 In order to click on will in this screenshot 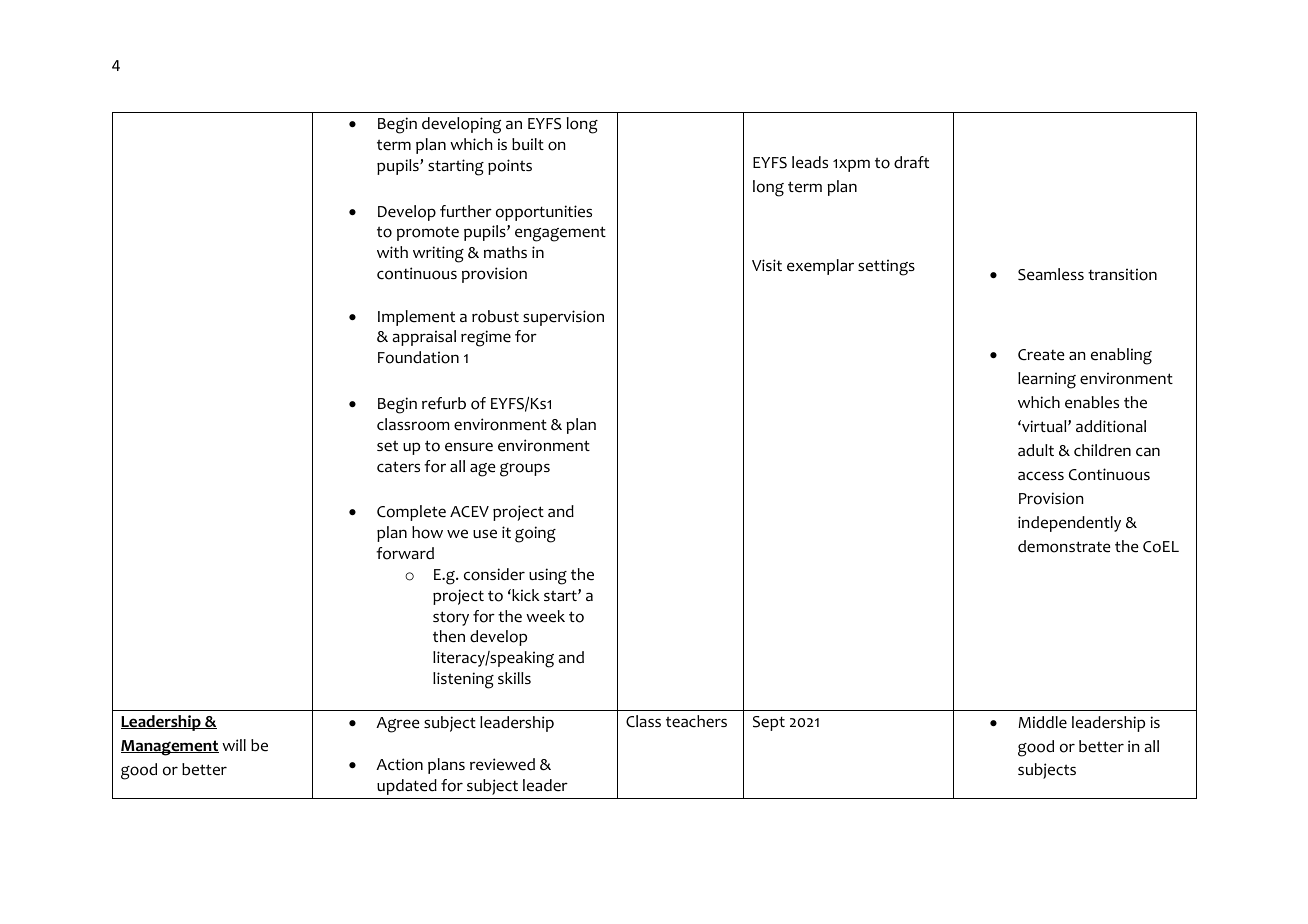, I will do `click(234, 745)`.
